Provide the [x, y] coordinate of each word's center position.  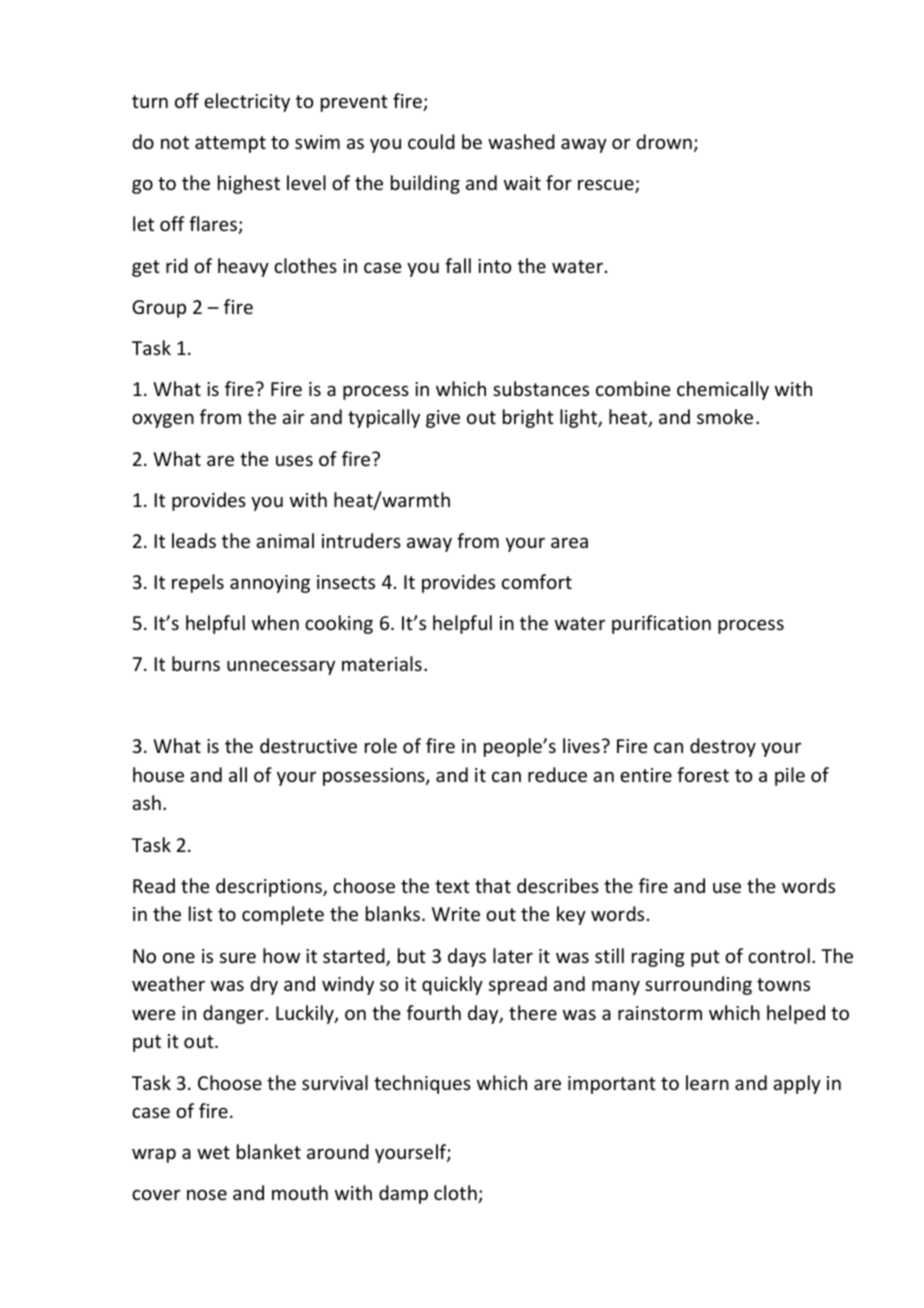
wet [213, 1152]
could [431, 141]
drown [664, 141]
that [493, 885]
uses [294, 460]
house [158, 774]
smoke [725, 416]
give [443, 419]
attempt [230, 144]
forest [703, 774]
